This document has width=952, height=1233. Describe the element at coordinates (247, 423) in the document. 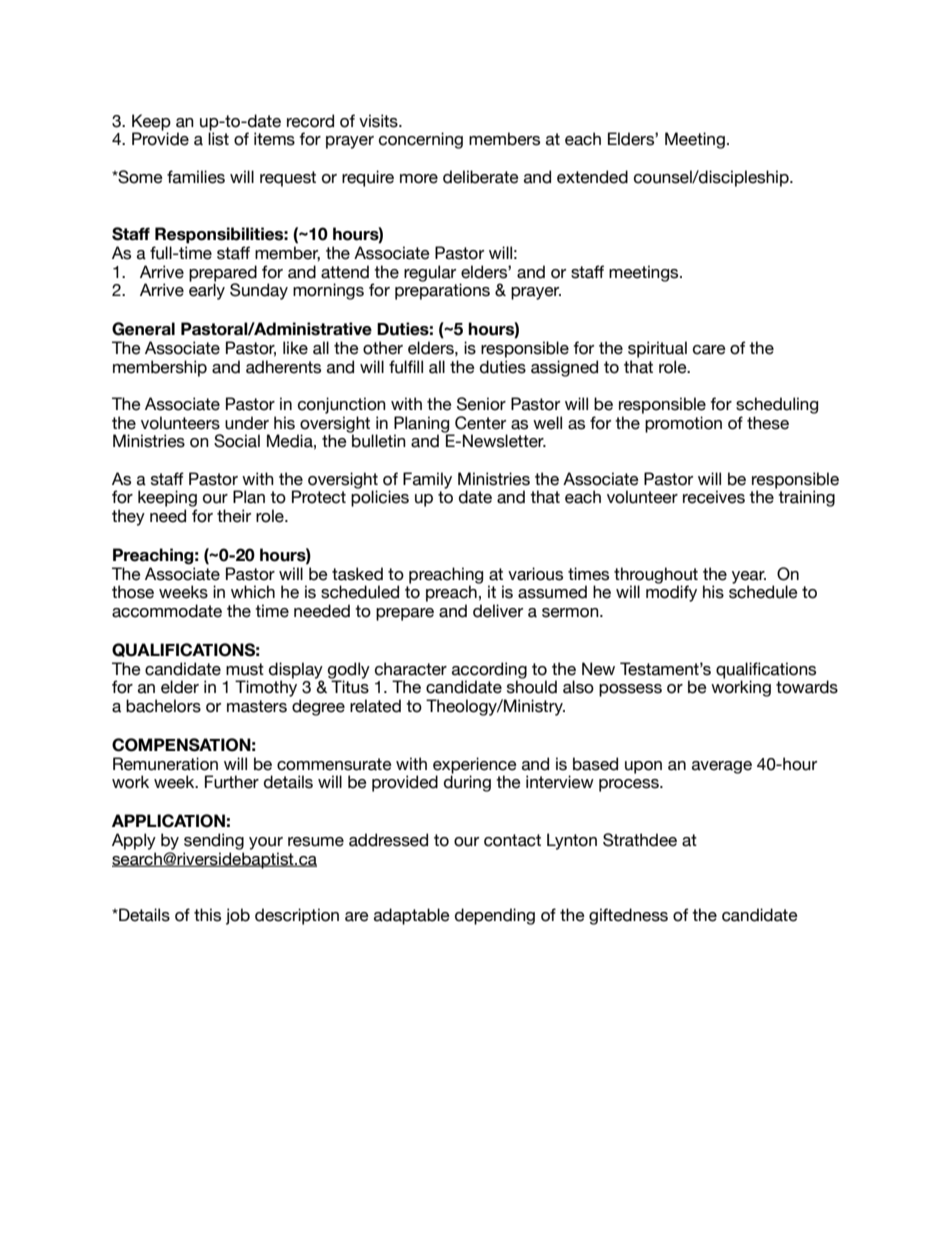

I see `under` at that location.
